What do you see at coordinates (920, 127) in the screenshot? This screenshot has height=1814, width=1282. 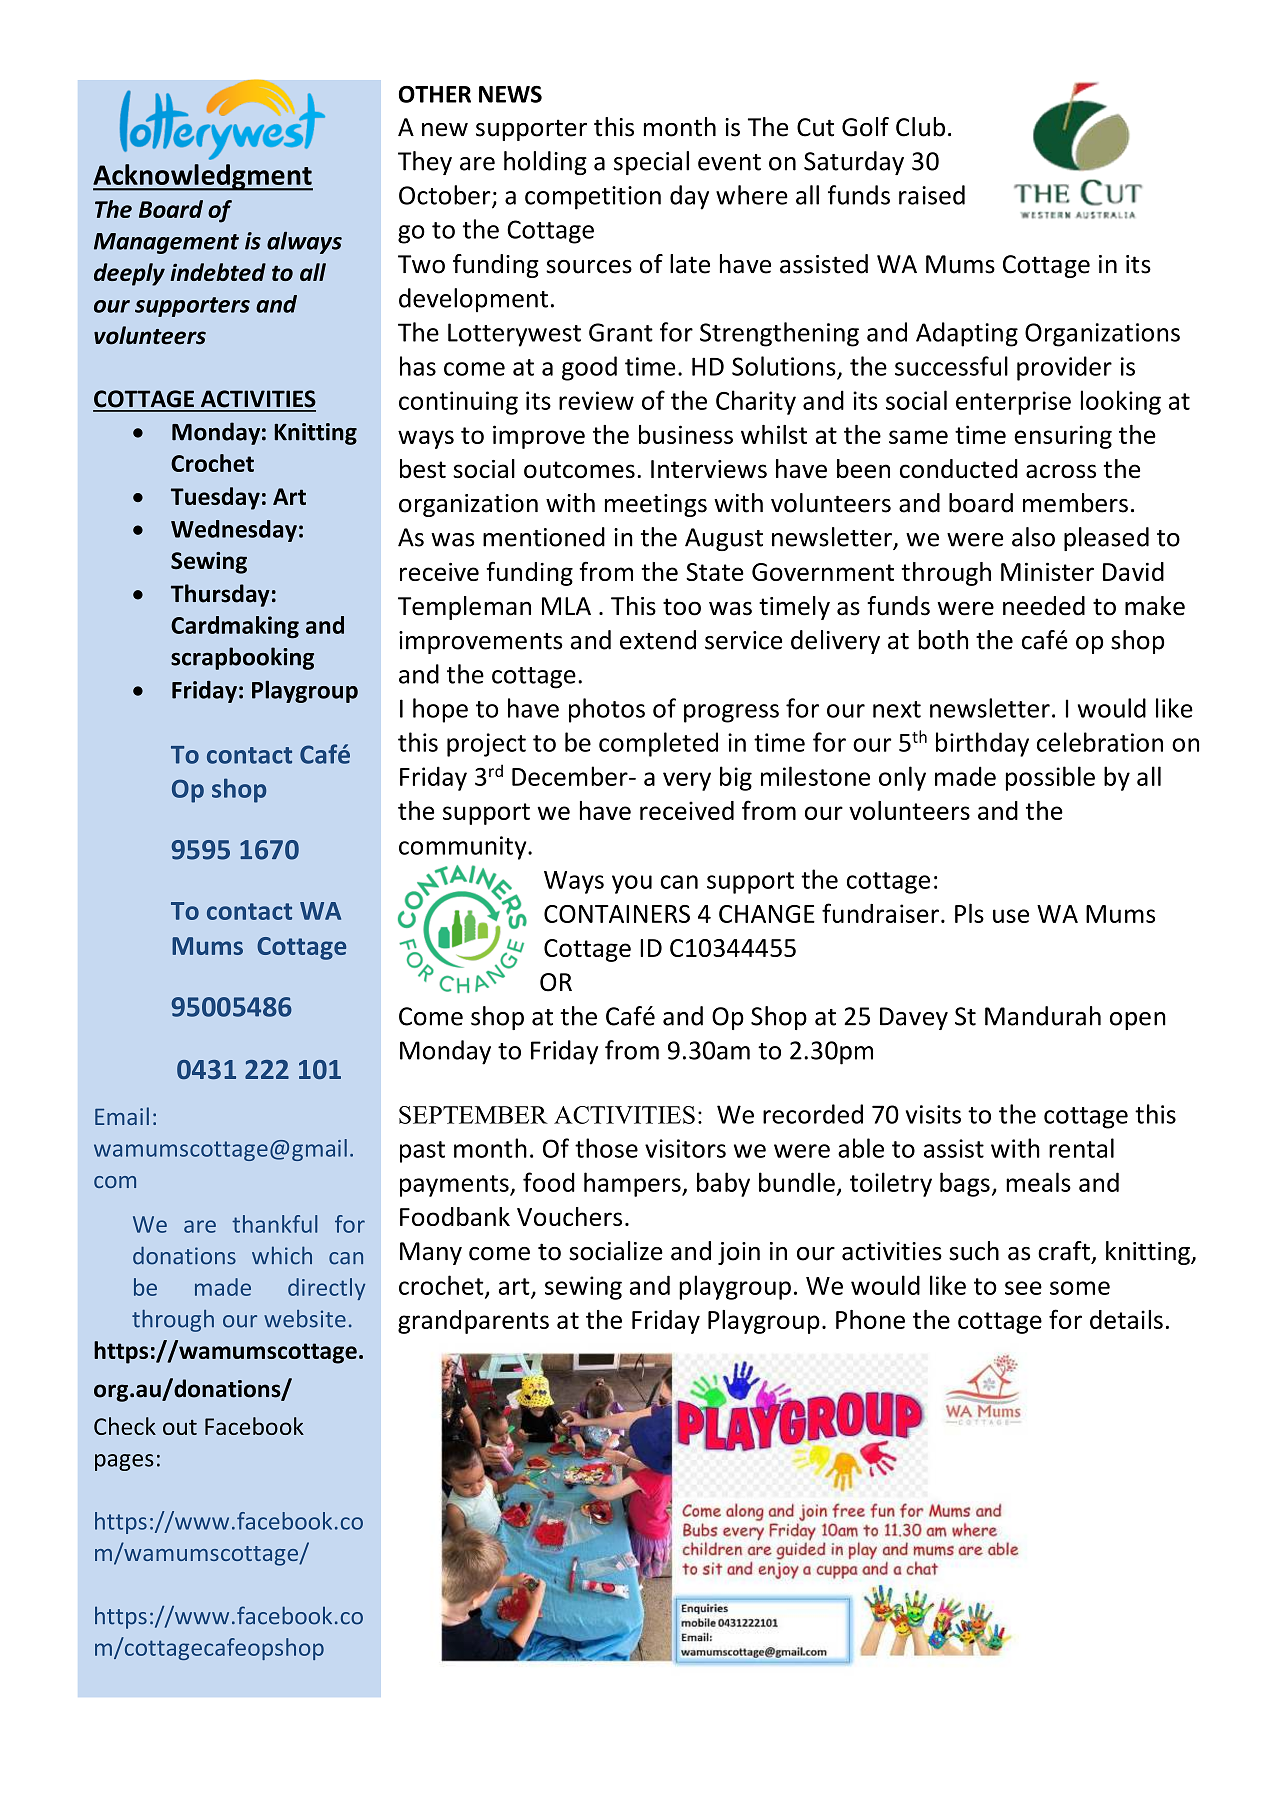 I see `Club` at bounding box center [920, 127].
